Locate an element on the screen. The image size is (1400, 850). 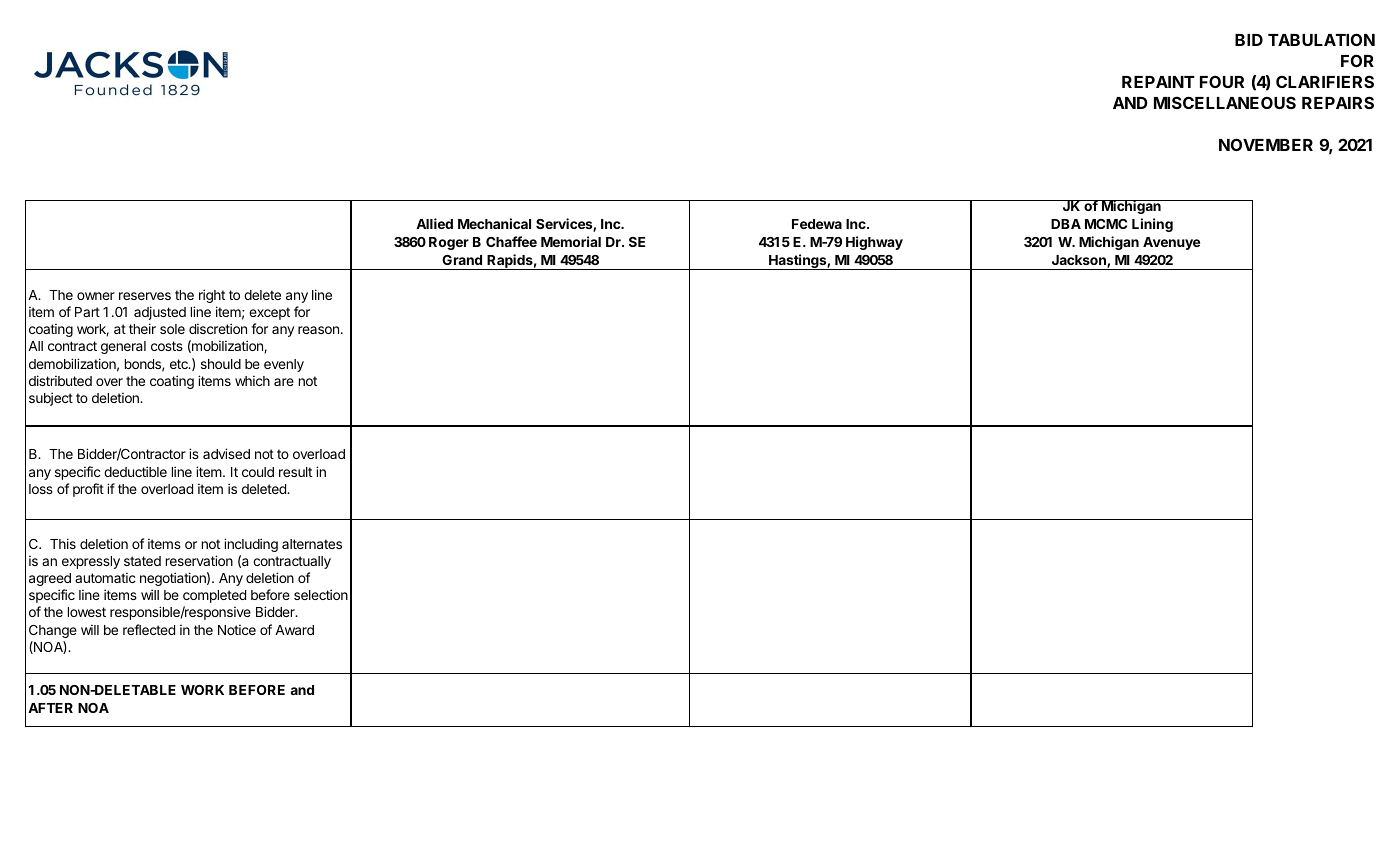
Allied is located at coordinates (434, 223).
